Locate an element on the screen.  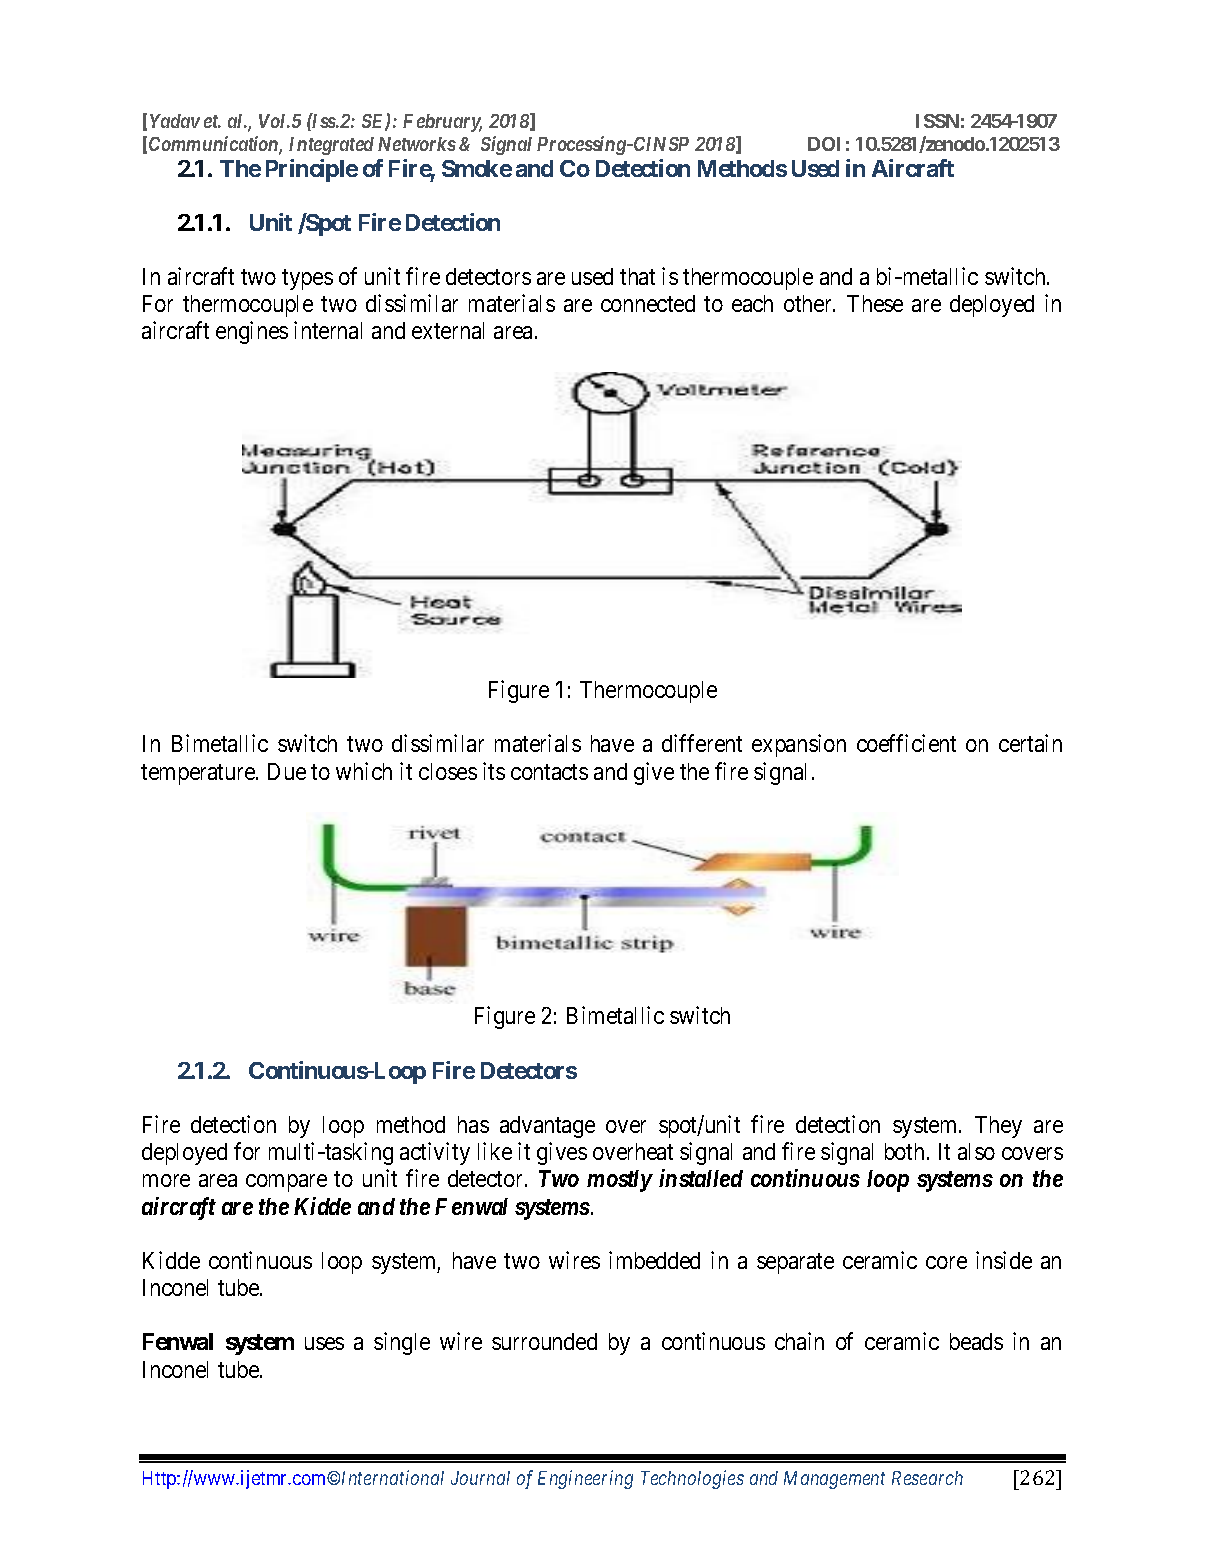
uses is located at coordinates (324, 1344).
